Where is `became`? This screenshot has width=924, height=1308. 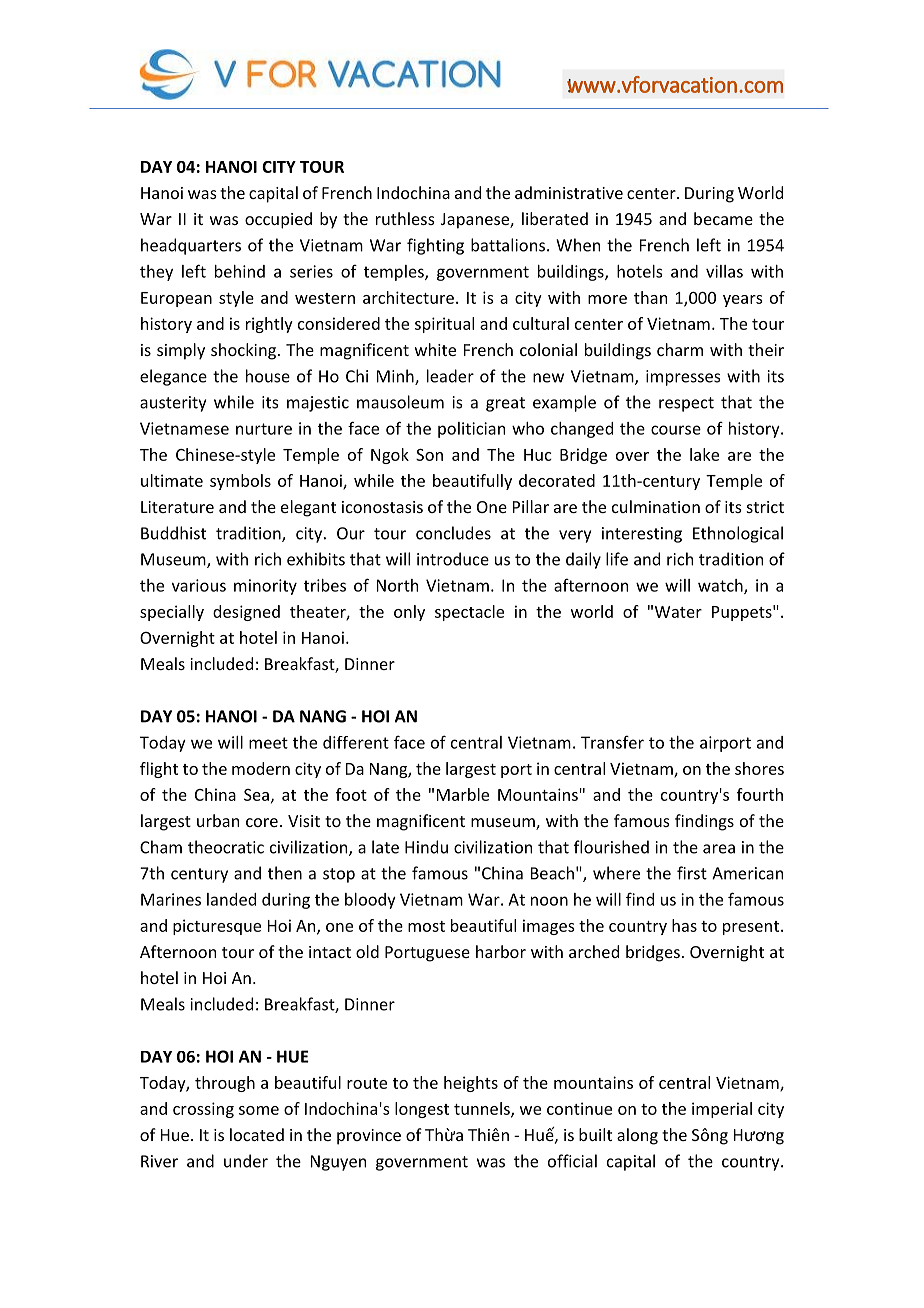
became is located at coordinates (723, 218).
